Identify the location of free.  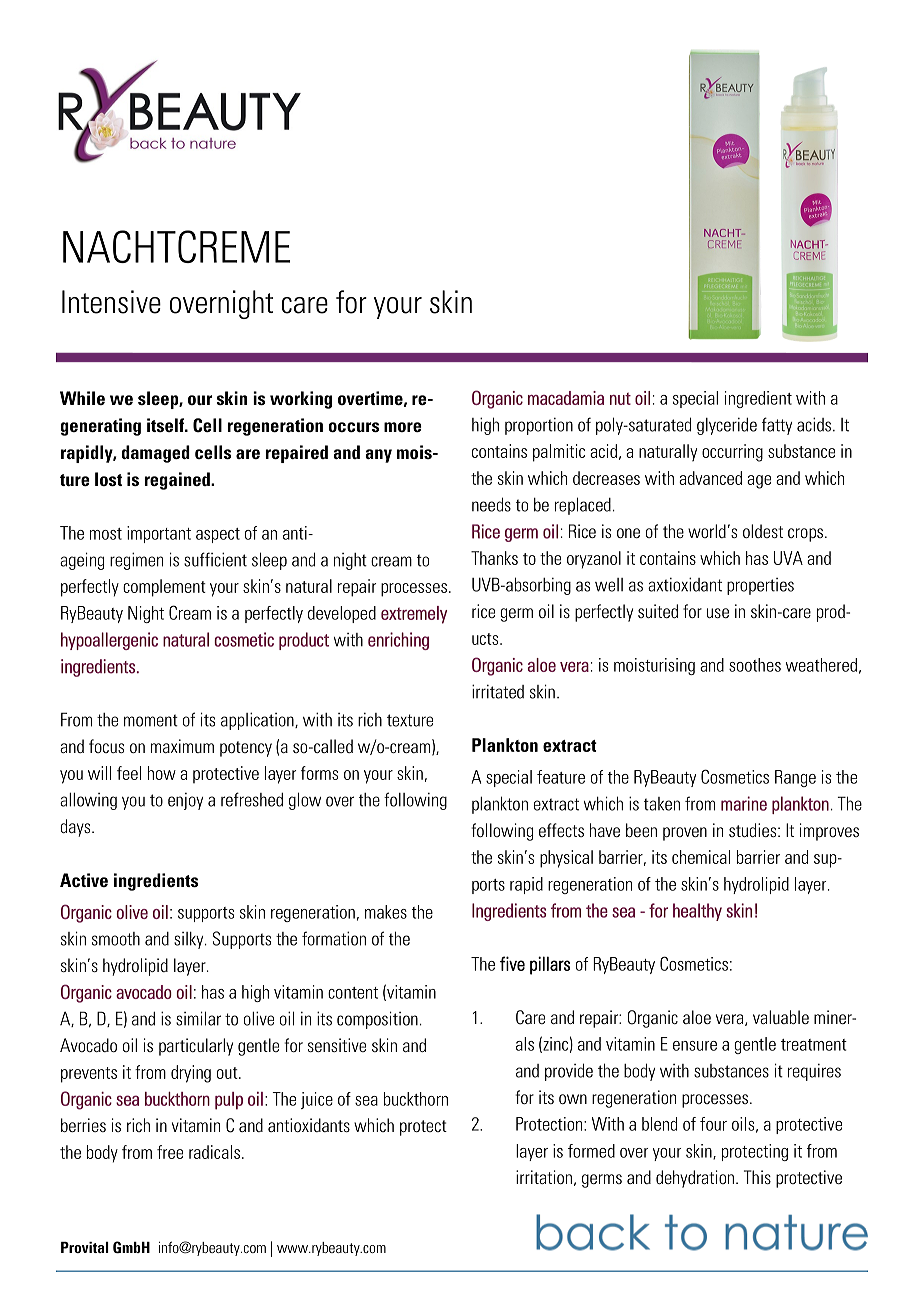
(170, 1152).
